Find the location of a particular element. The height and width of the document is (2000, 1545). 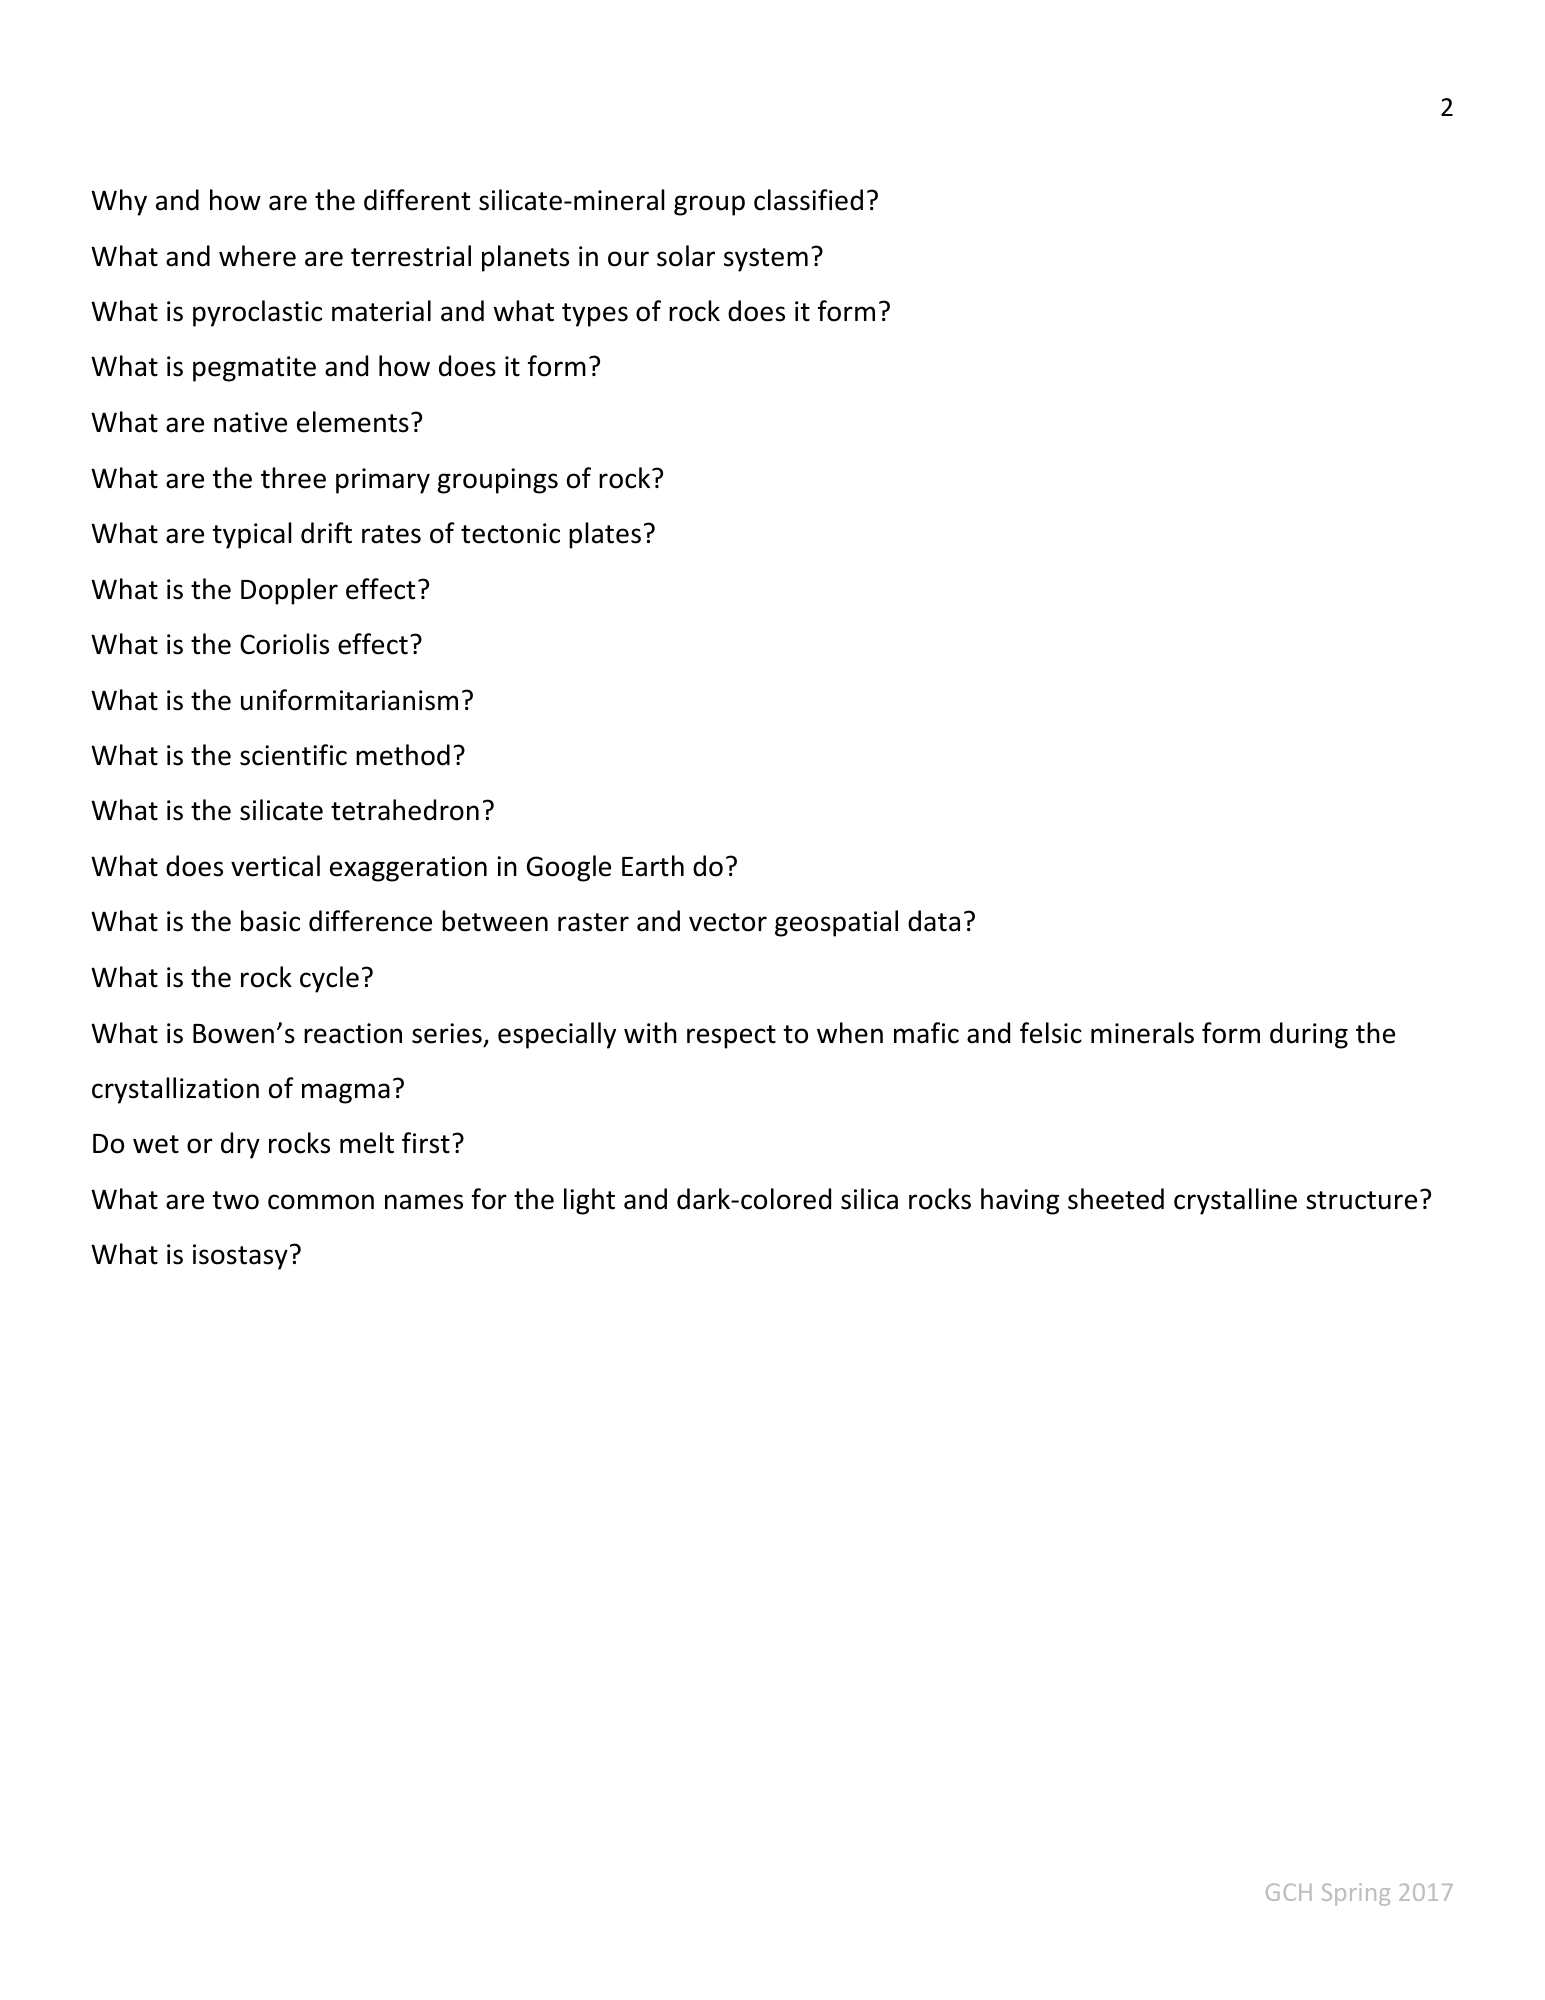

data is located at coordinates (934, 921).
